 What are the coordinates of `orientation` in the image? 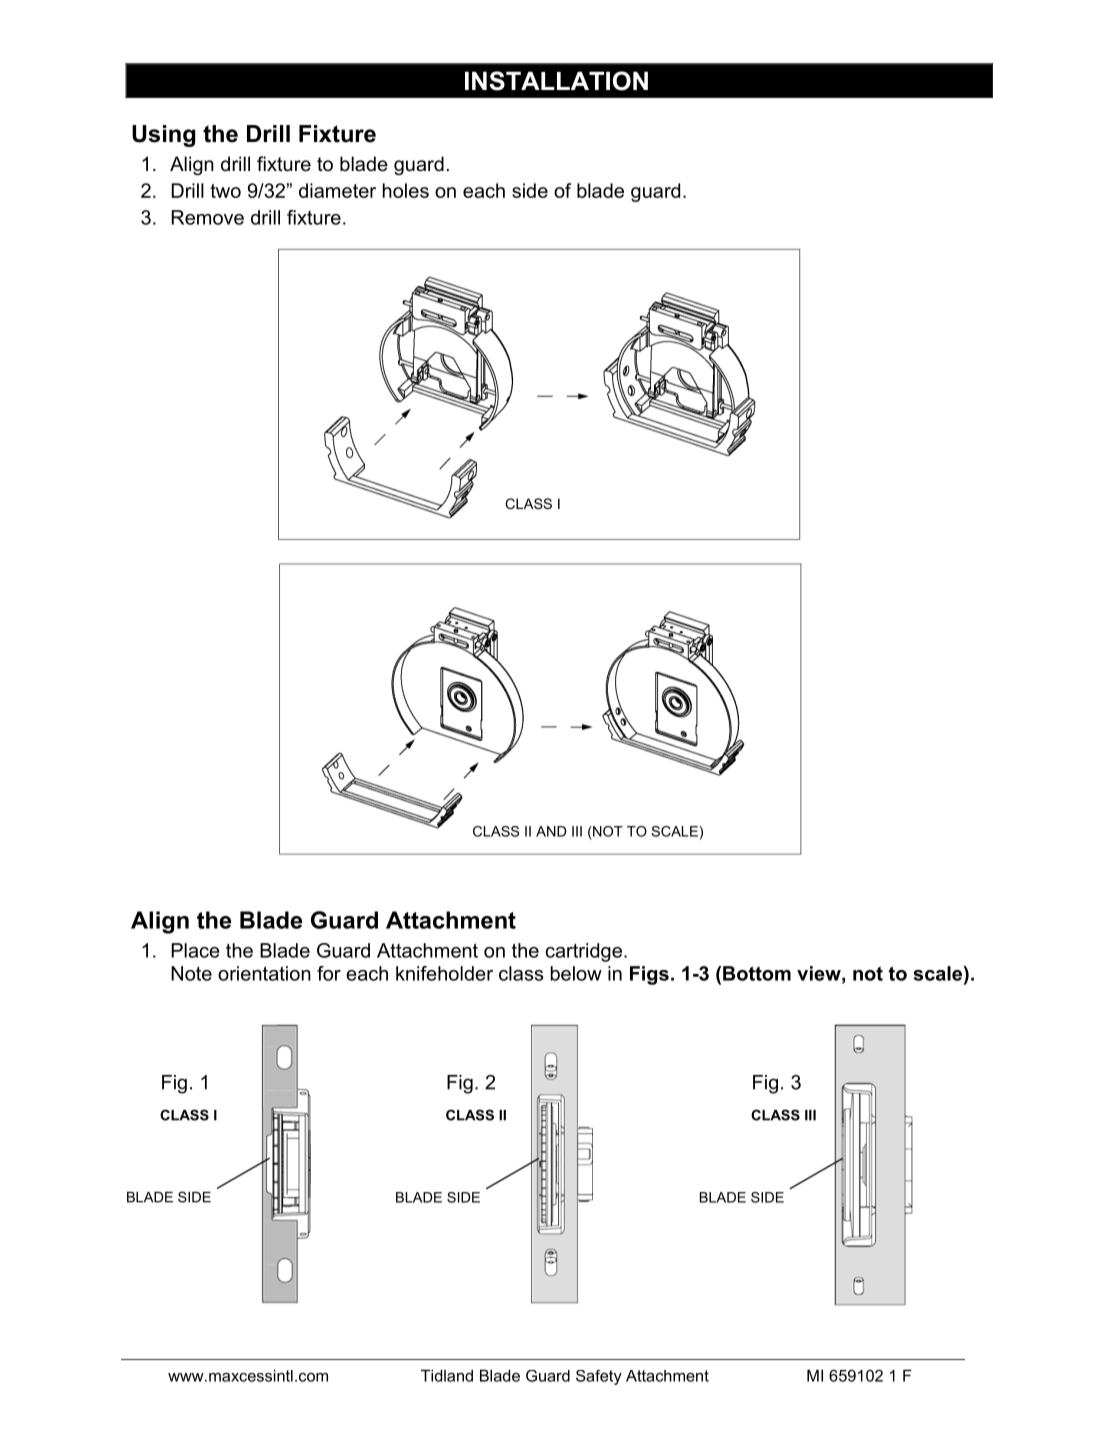 It's located at (264, 973).
